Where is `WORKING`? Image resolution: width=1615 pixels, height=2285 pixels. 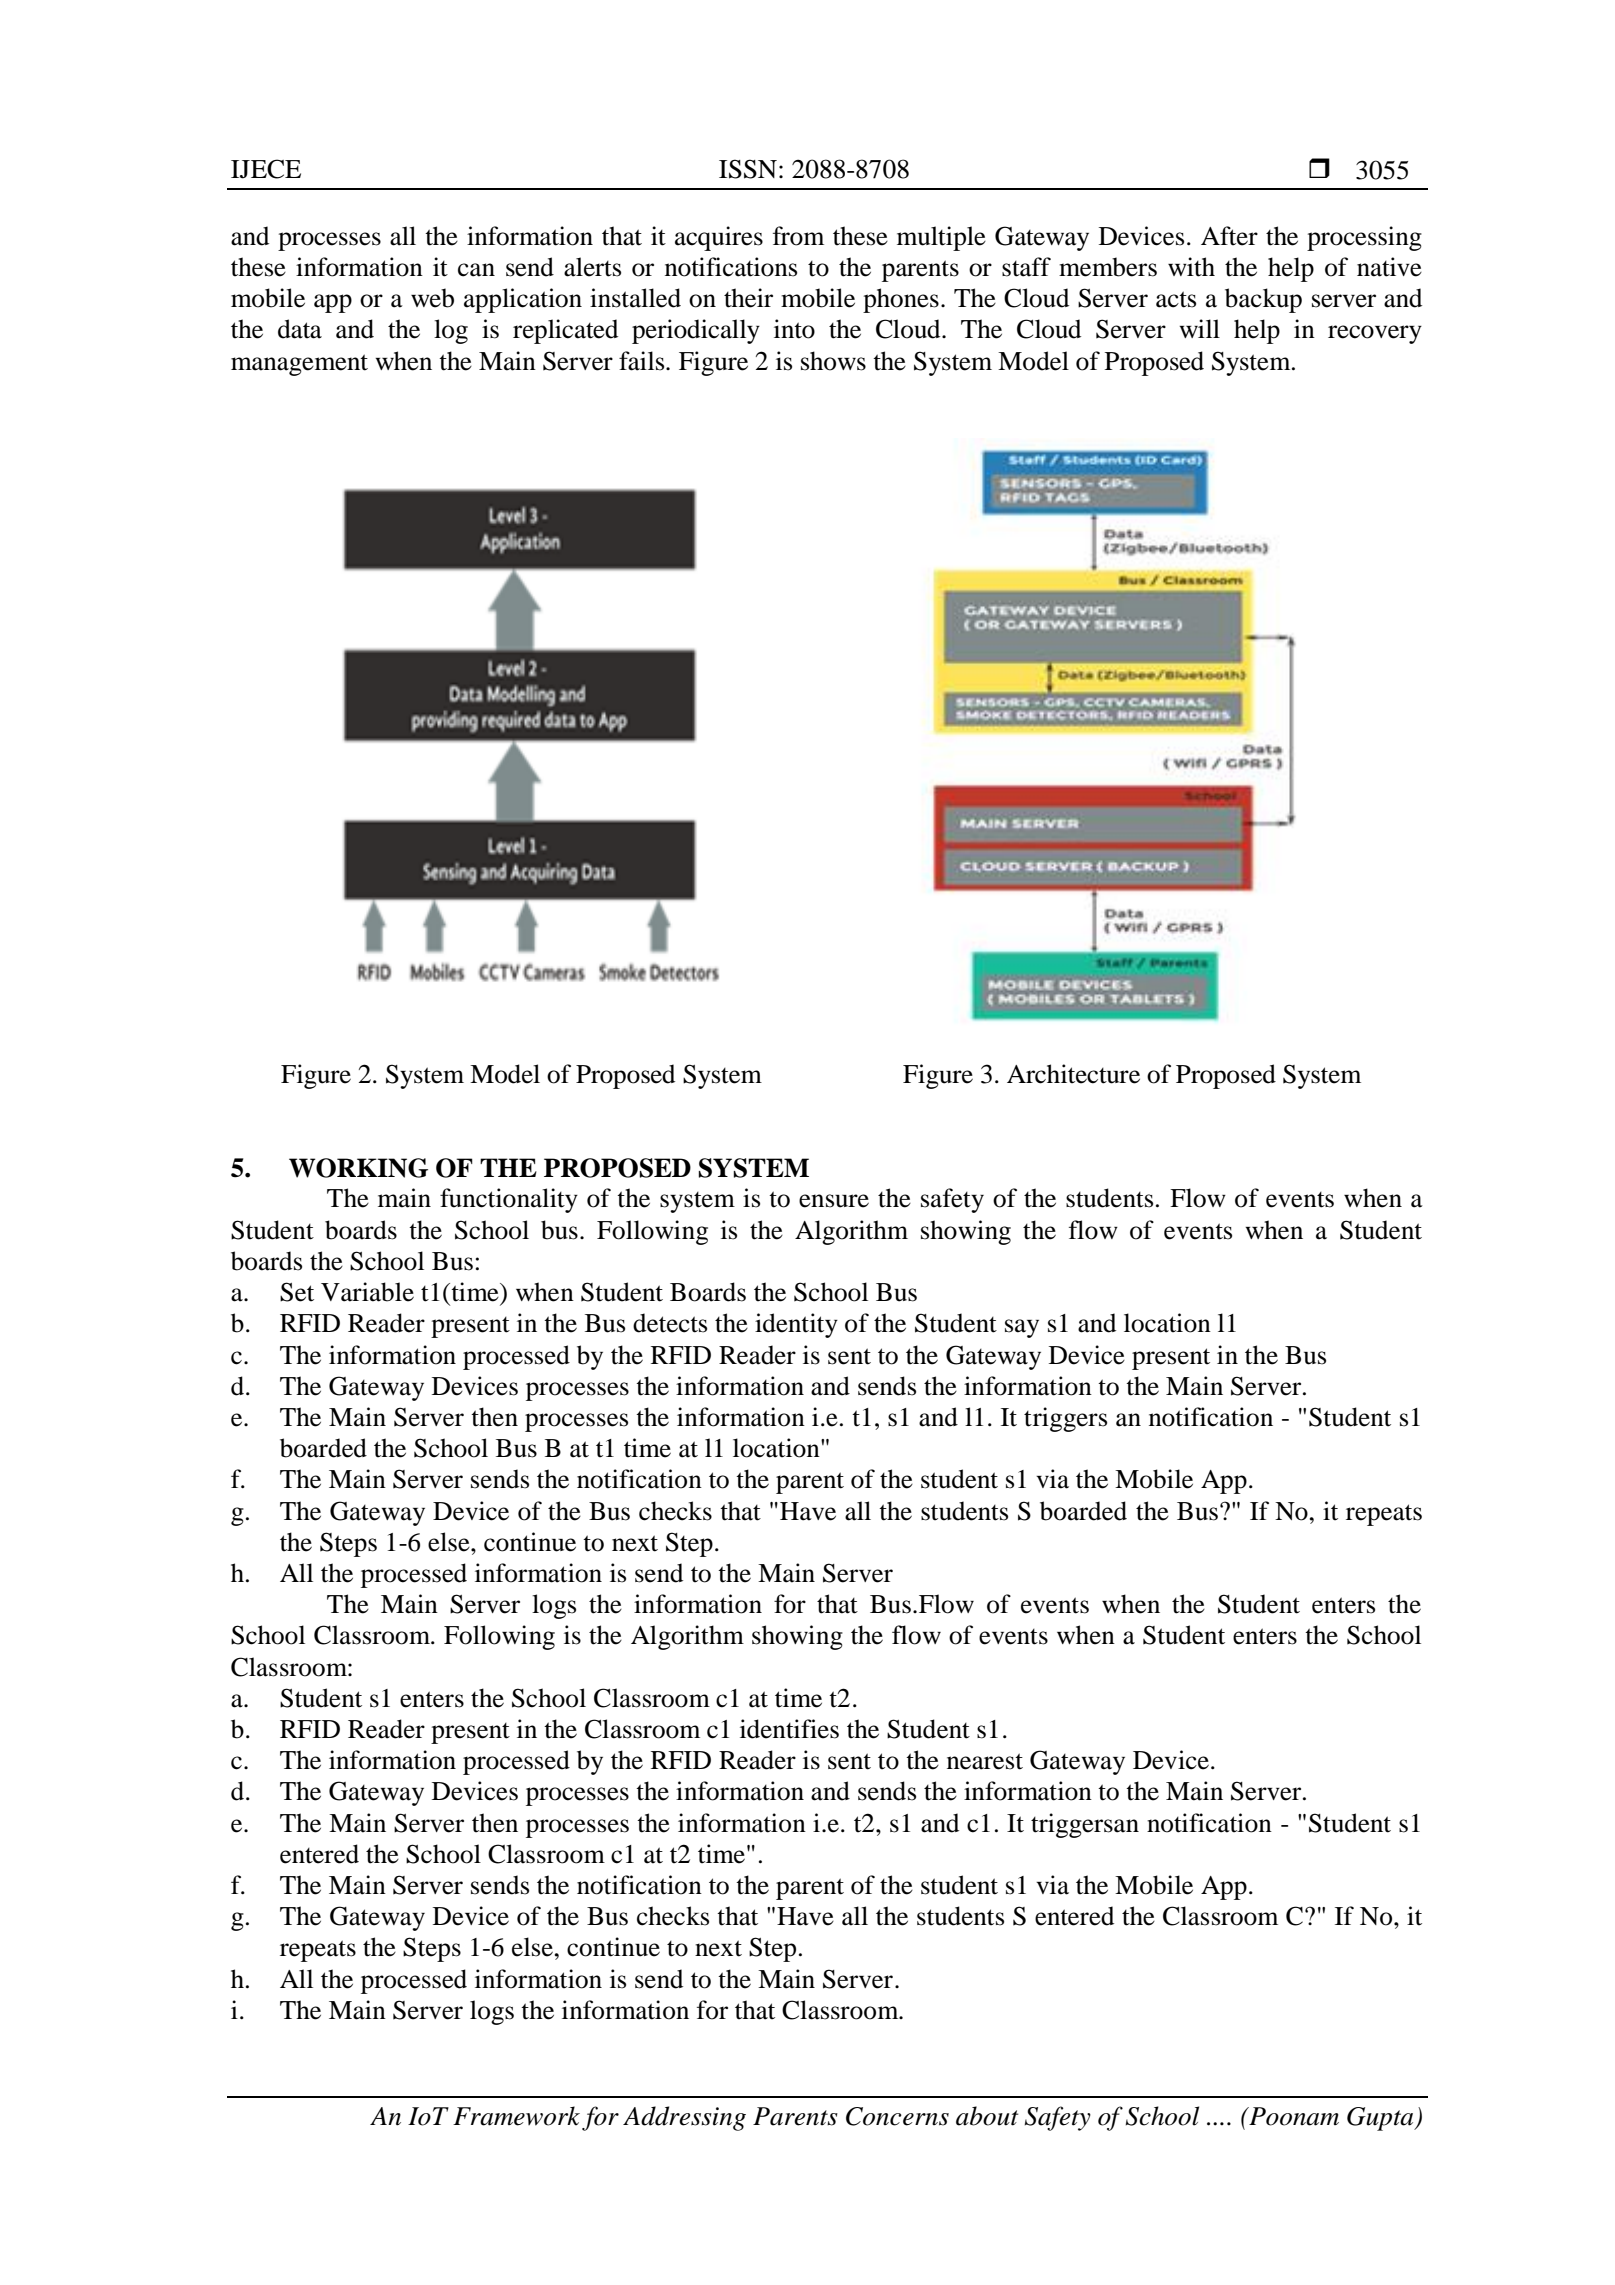 WORKING is located at coordinates (358, 1168).
